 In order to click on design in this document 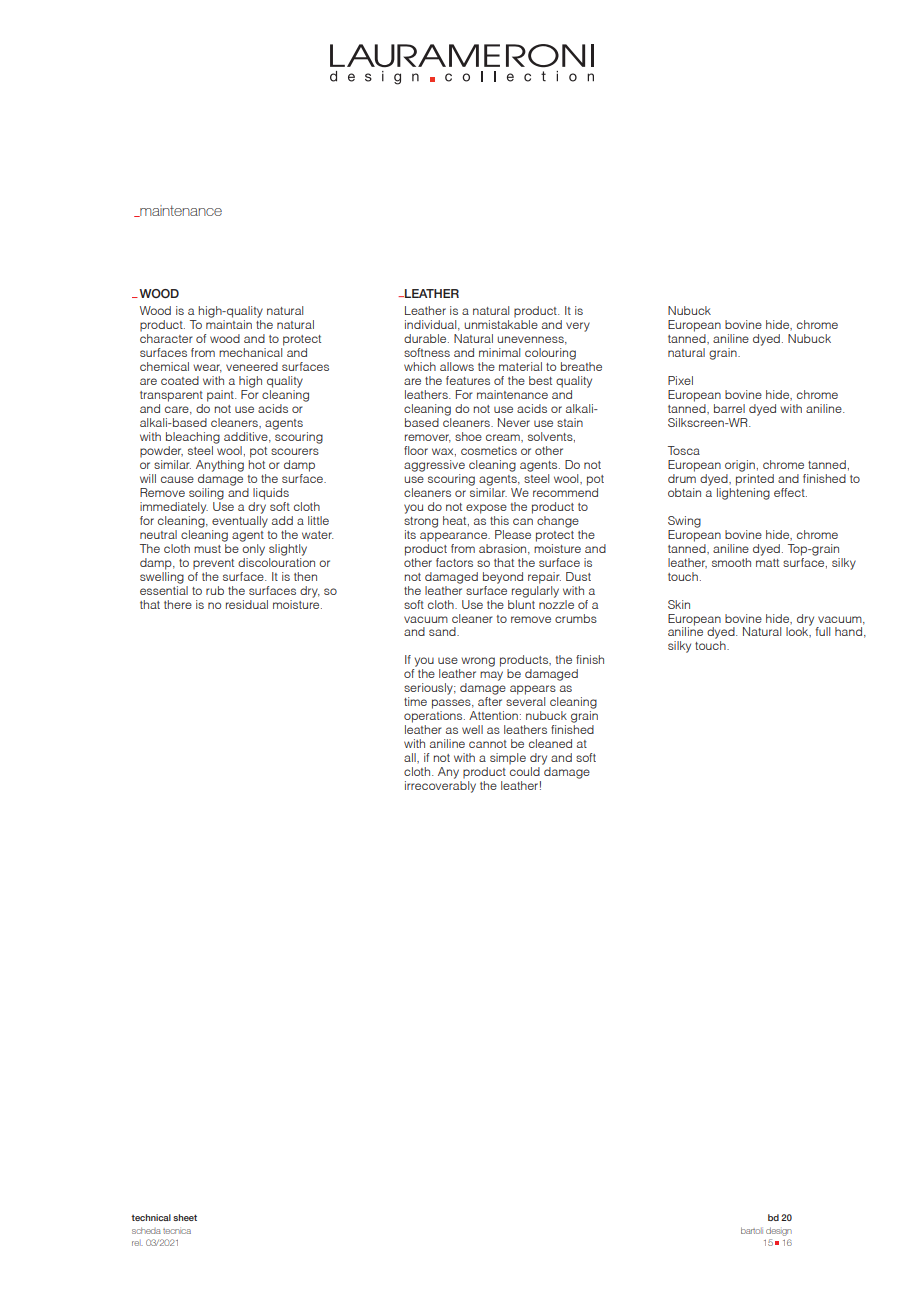, I will do `click(779, 1231)`.
